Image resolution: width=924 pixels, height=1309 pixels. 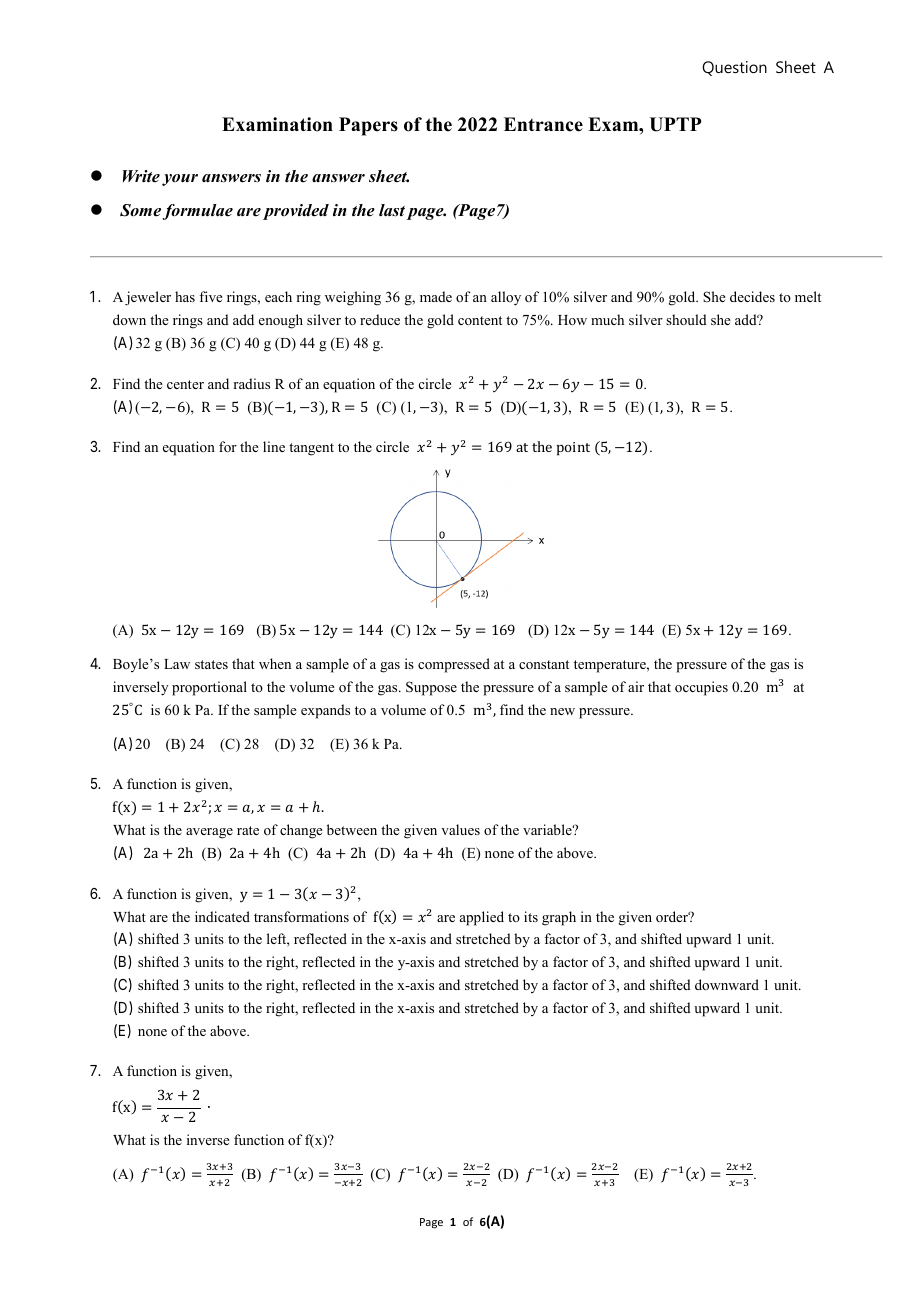 I want to click on point, so click(x=573, y=449).
